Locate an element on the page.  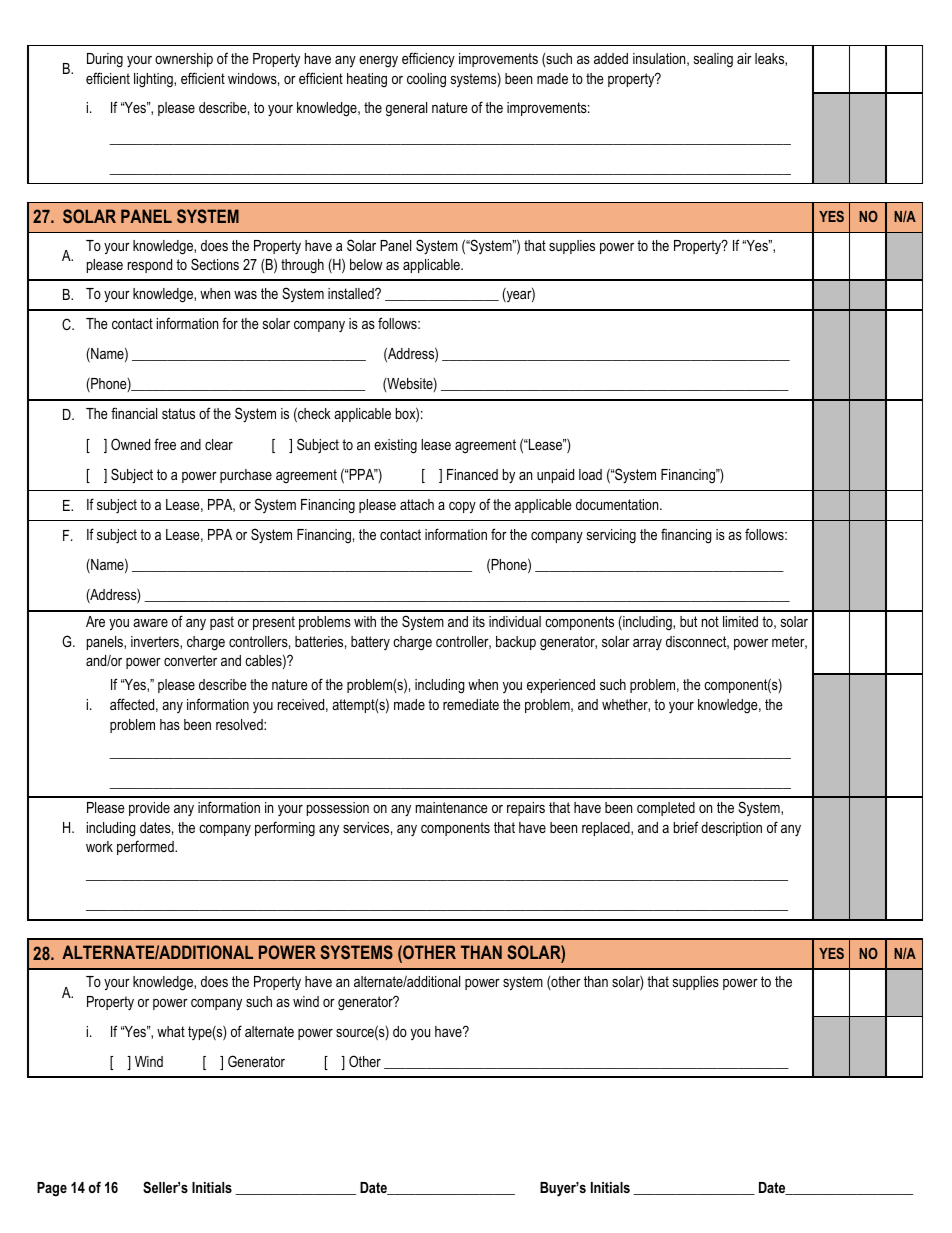
added is located at coordinates (611, 58).
